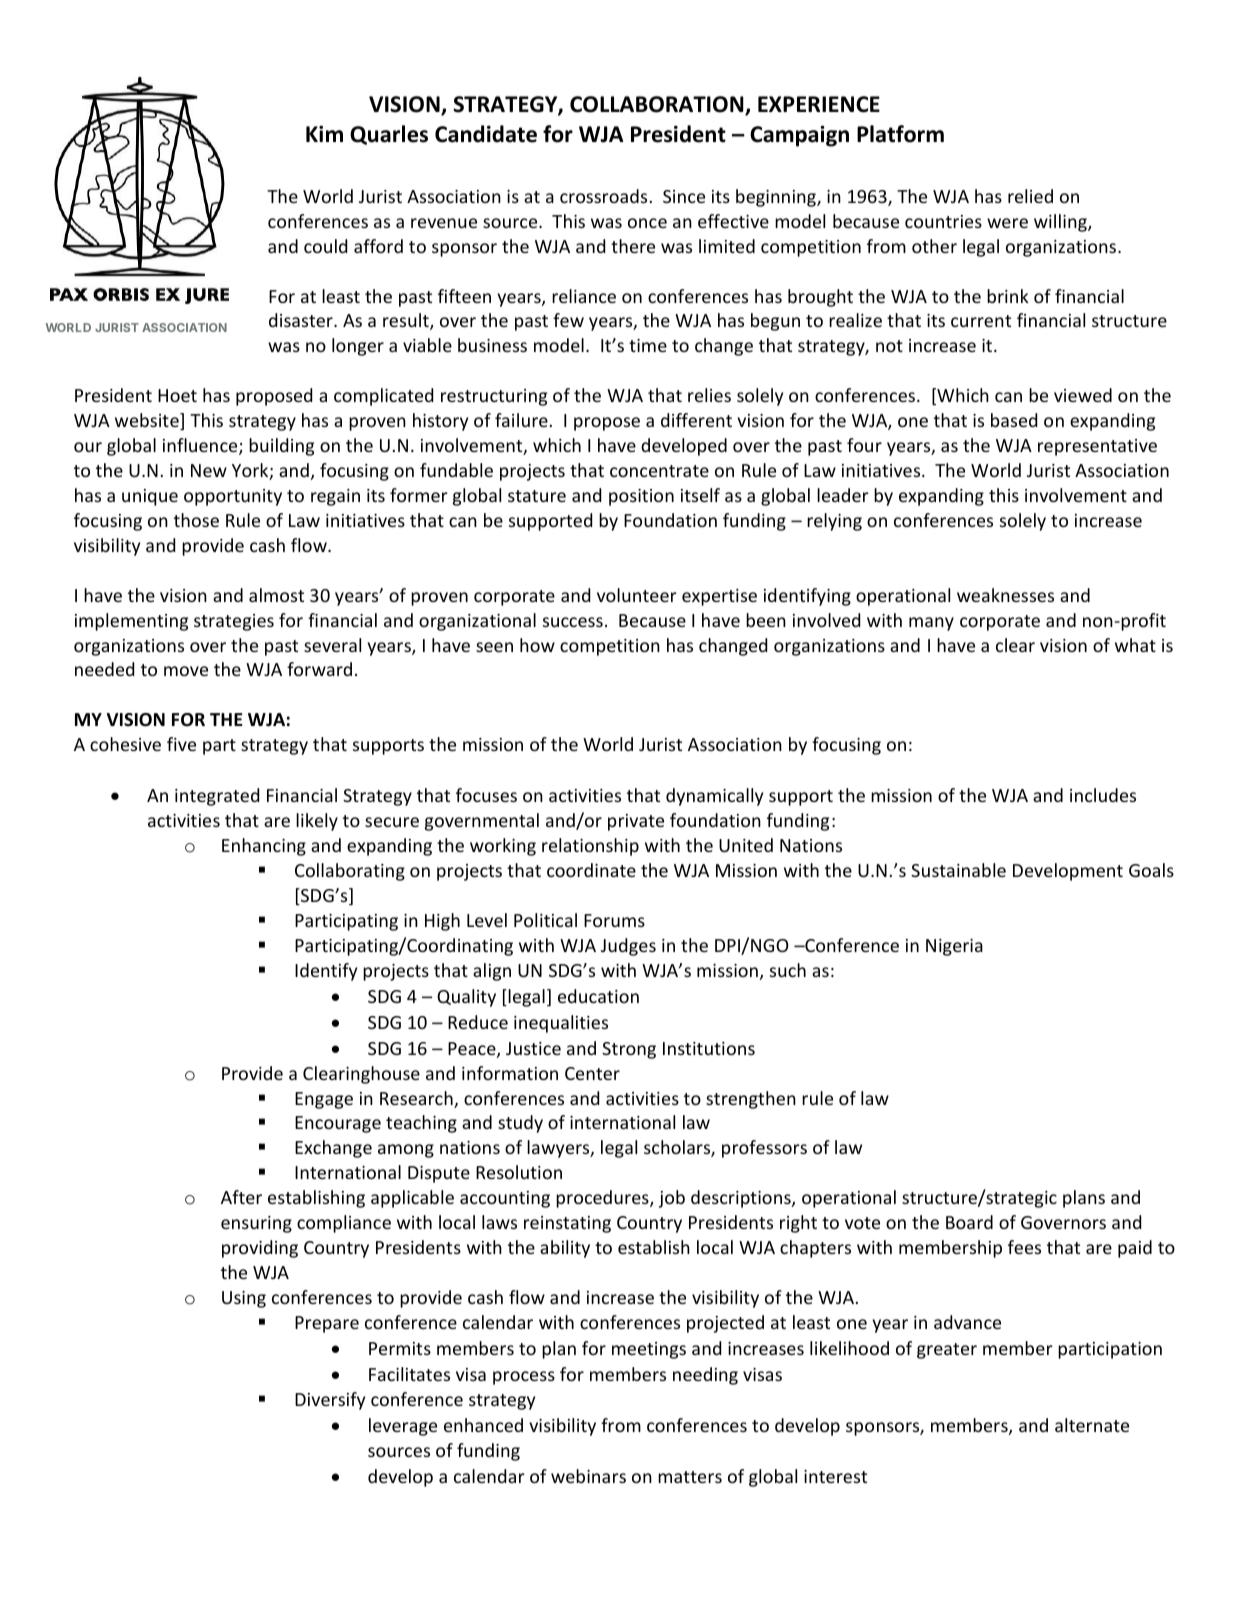 The image size is (1250, 1617). I want to click on private, so click(636, 822).
